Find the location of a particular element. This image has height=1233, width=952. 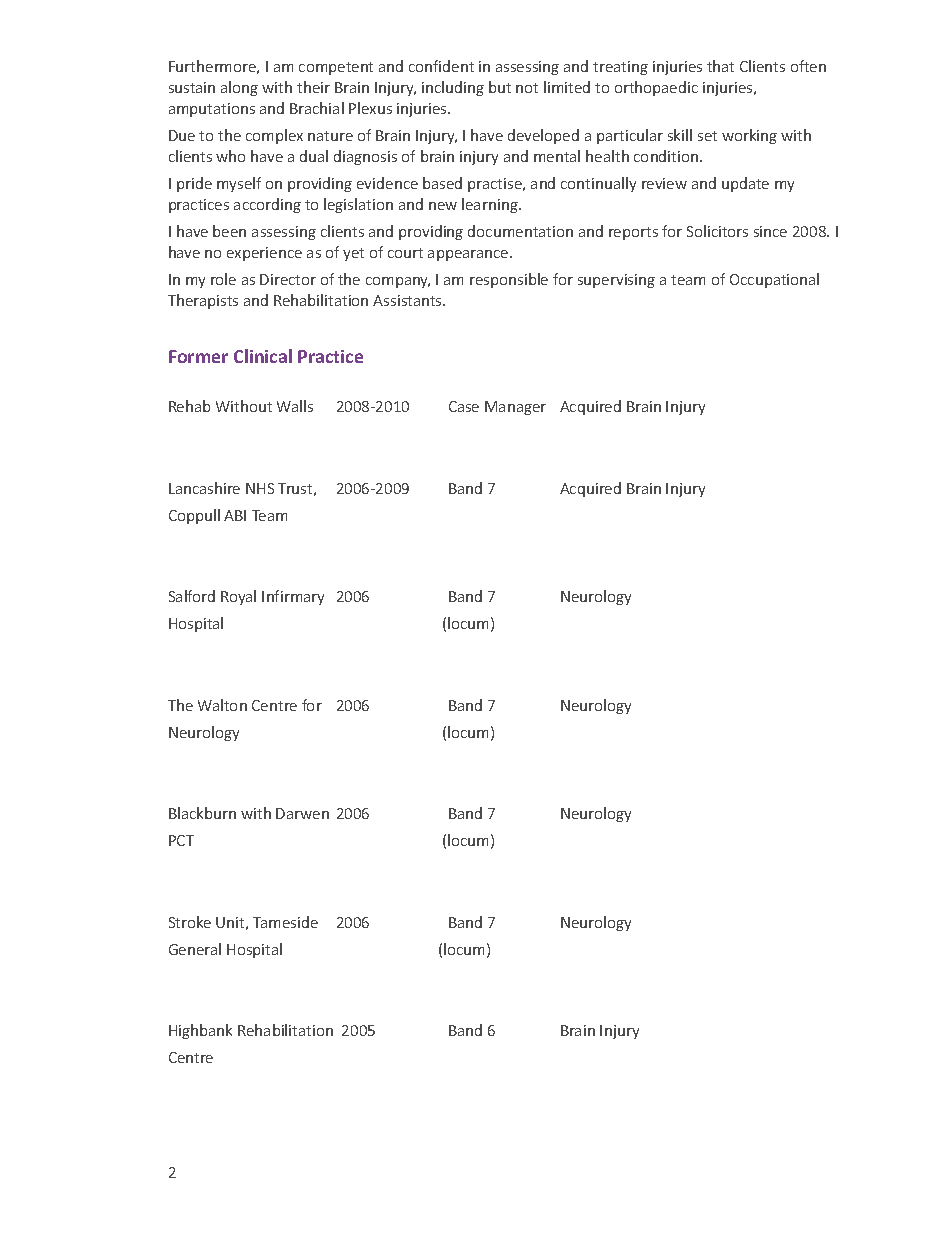

General is located at coordinates (195, 949).
